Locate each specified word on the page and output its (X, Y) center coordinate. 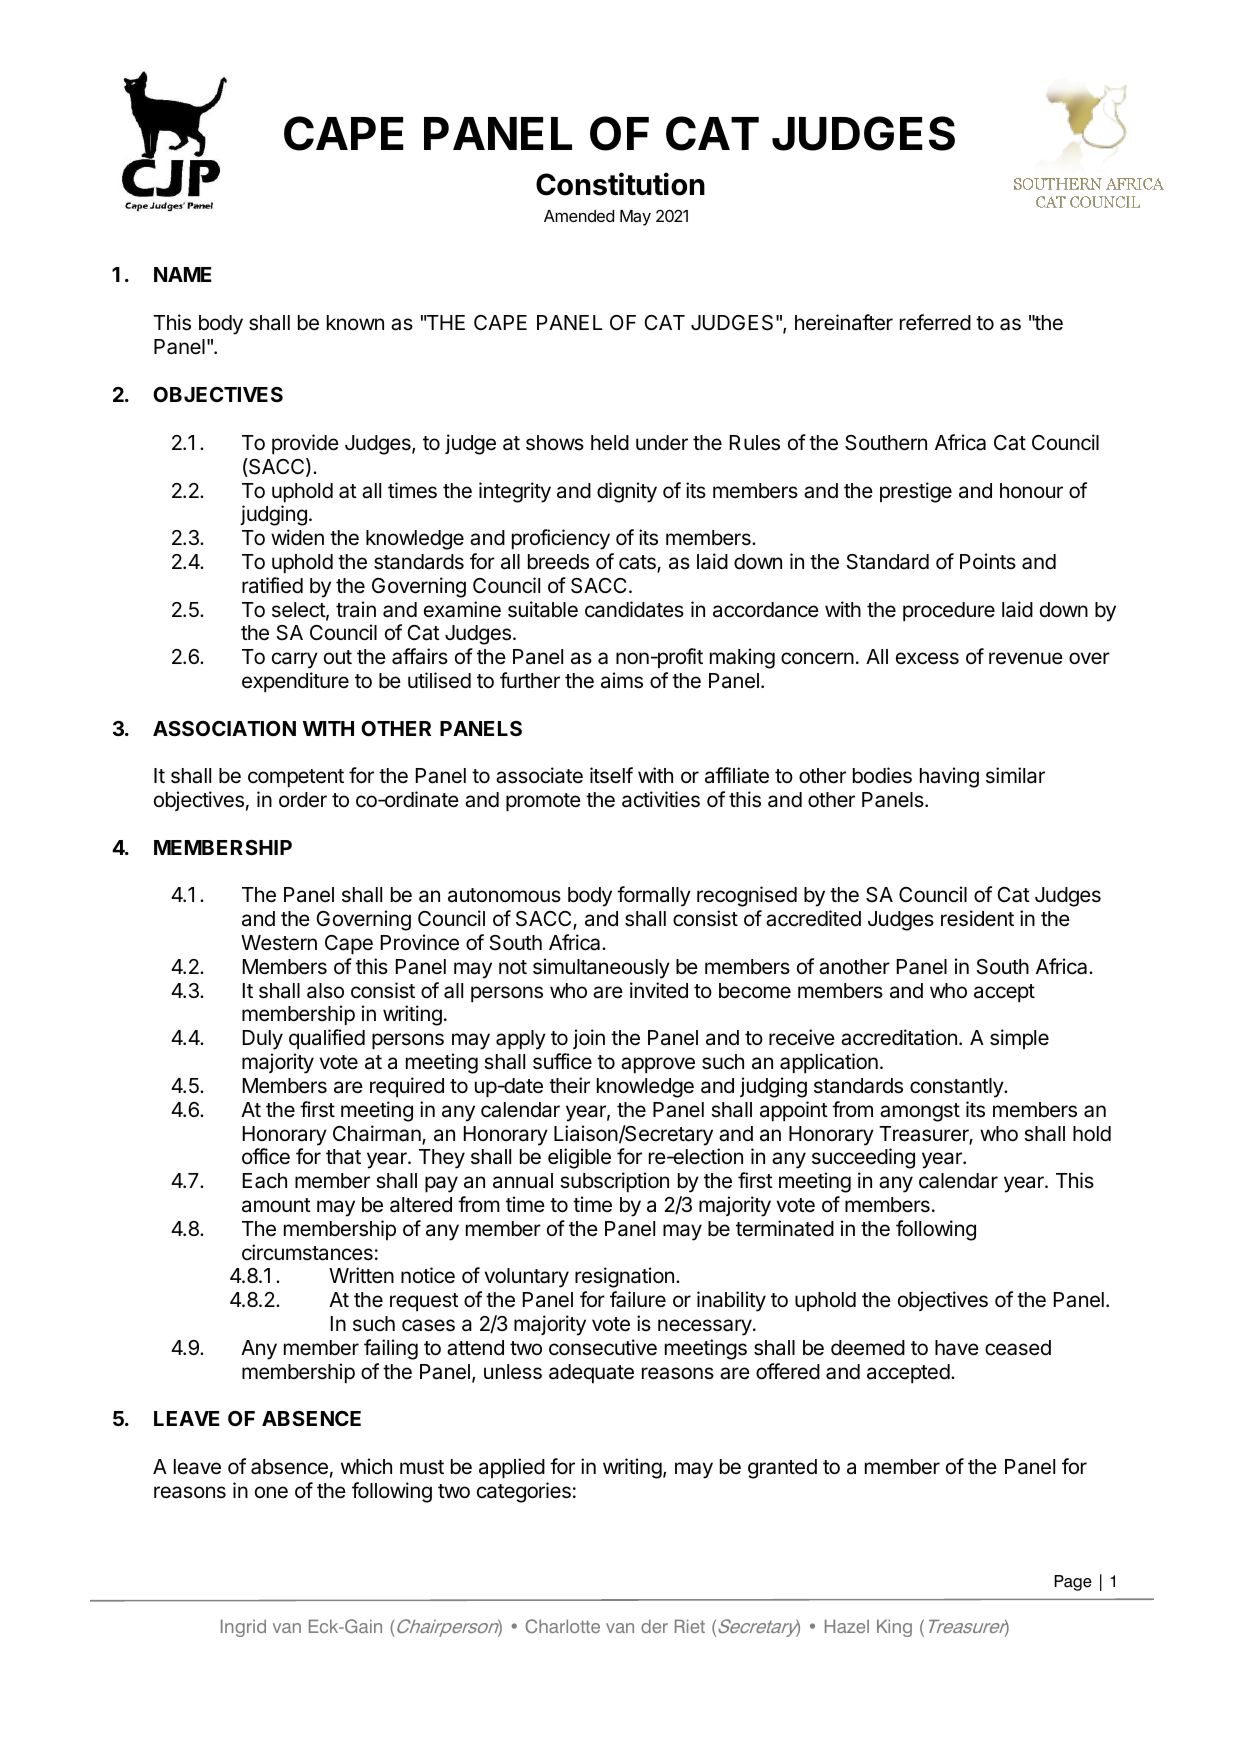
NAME (182, 274)
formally (654, 896)
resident (977, 918)
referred (935, 322)
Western (279, 943)
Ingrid (243, 1628)
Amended (579, 216)
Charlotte (563, 1626)
